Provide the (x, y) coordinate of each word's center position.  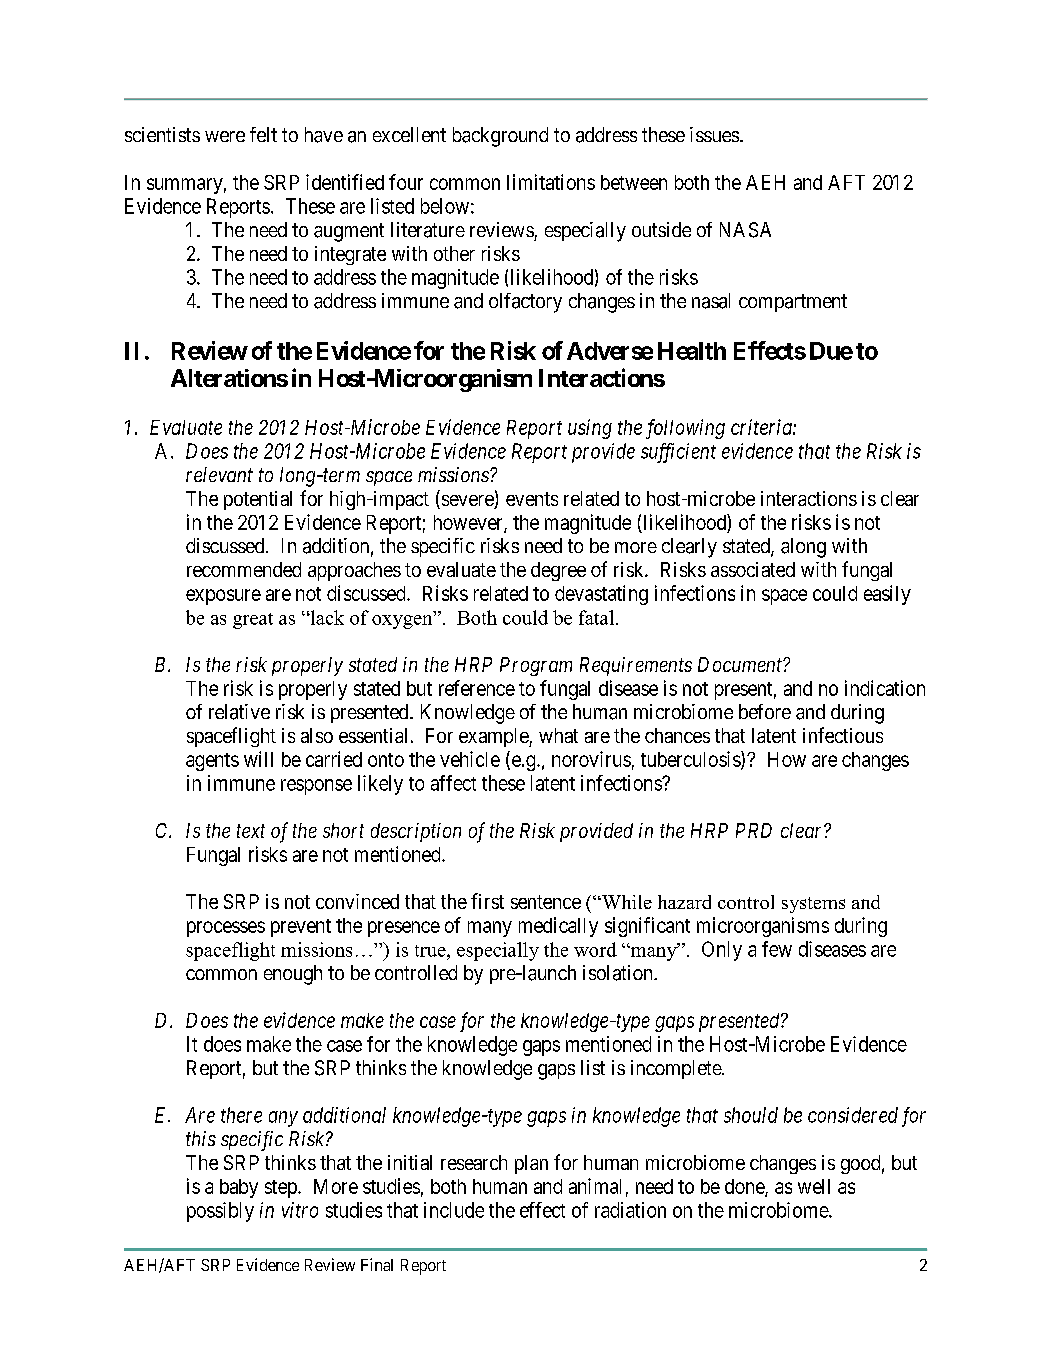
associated (753, 569)
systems (813, 905)
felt (263, 134)
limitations (551, 182)
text (251, 831)
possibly (220, 1212)
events (532, 499)
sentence (546, 902)
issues (714, 134)
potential (258, 500)
